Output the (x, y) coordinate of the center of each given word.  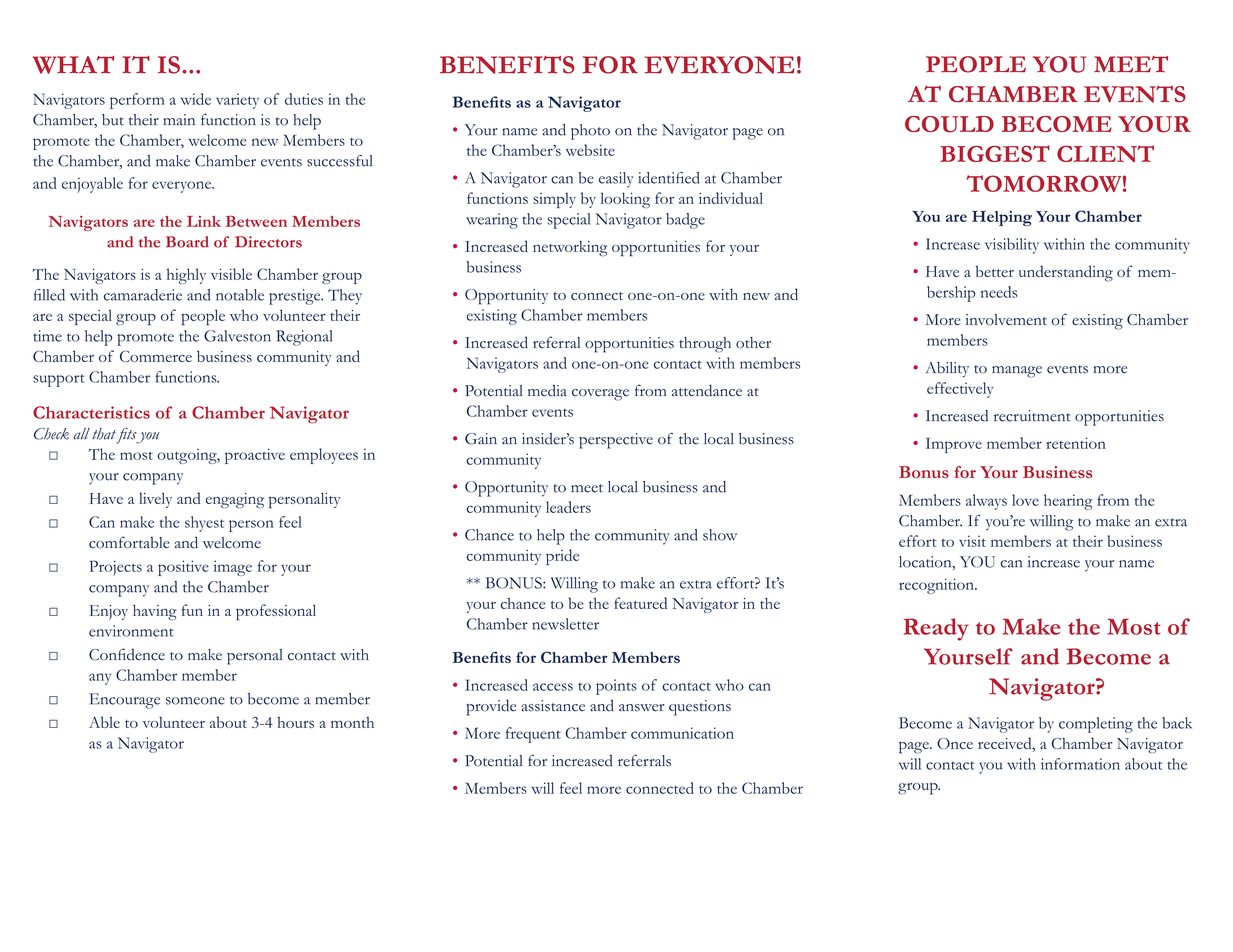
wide (196, 99)
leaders (568, 507)
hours (295, 722)
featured (640, 603)
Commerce (156, 356)
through (705, 345)
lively (155, 500)
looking (625, 200)
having (155, 612)
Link (204, 221)
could (949, 124)
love (1025, 500)
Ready (936, 629)
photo (590, 132)
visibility (1012, 246)
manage (1017, 372)
